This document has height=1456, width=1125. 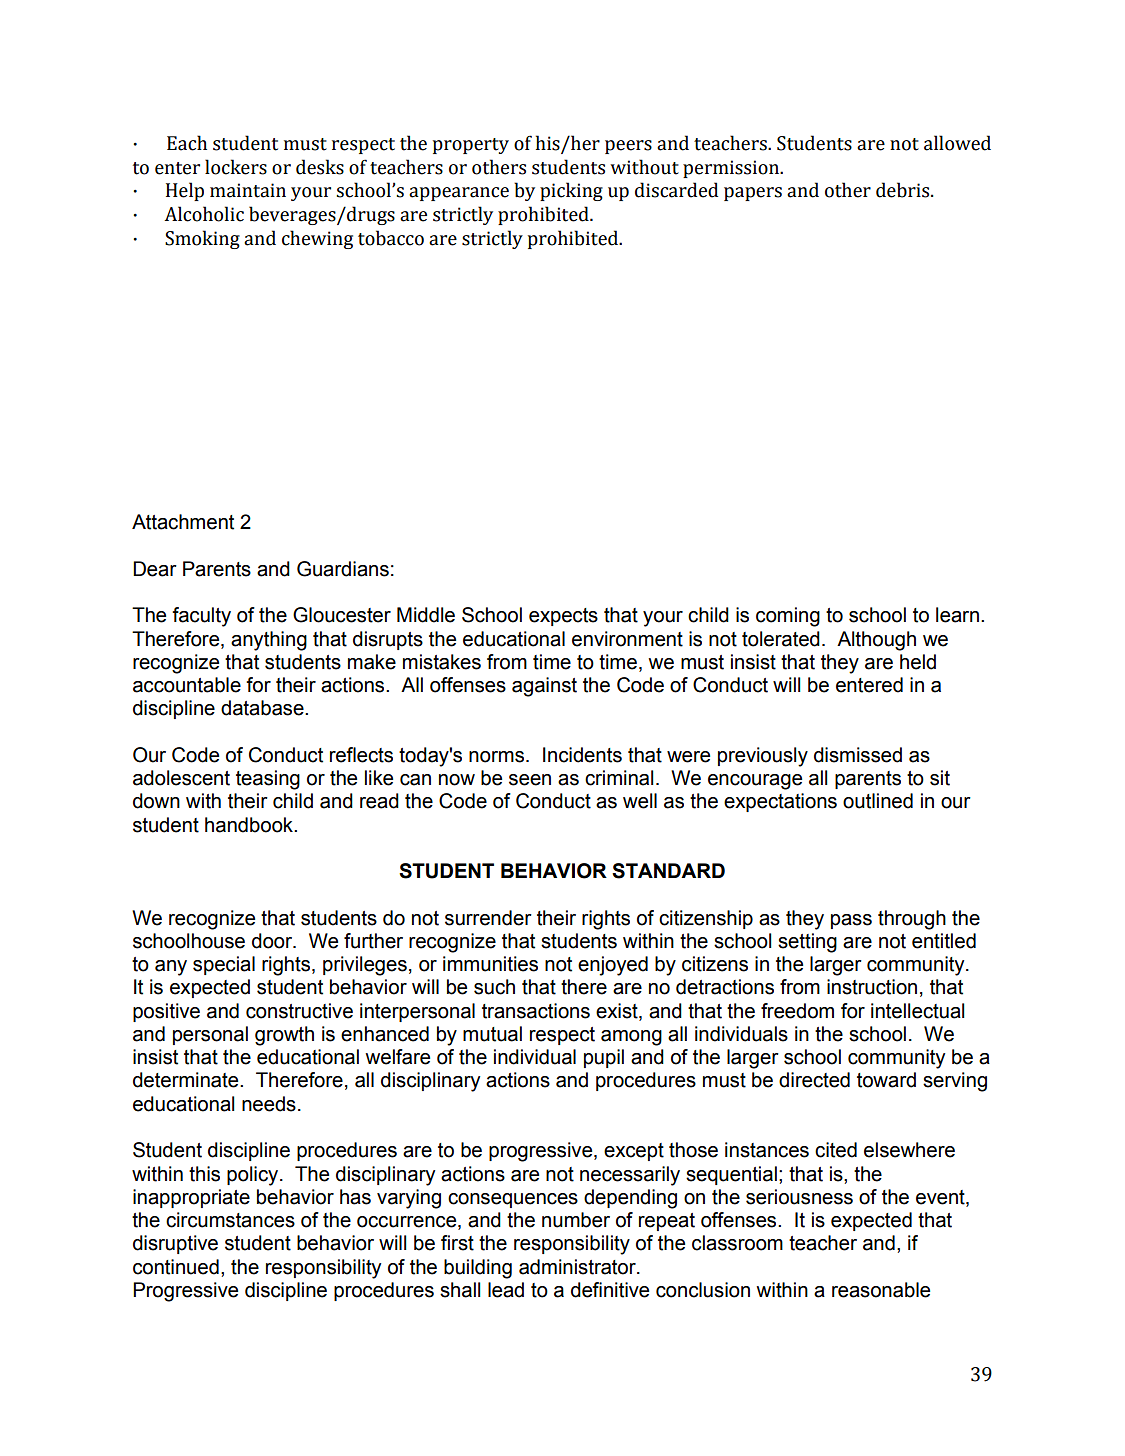 What do you see at coordinates (248, 190) in the document?
I see `maintain` at bounding box center [248, 190].
